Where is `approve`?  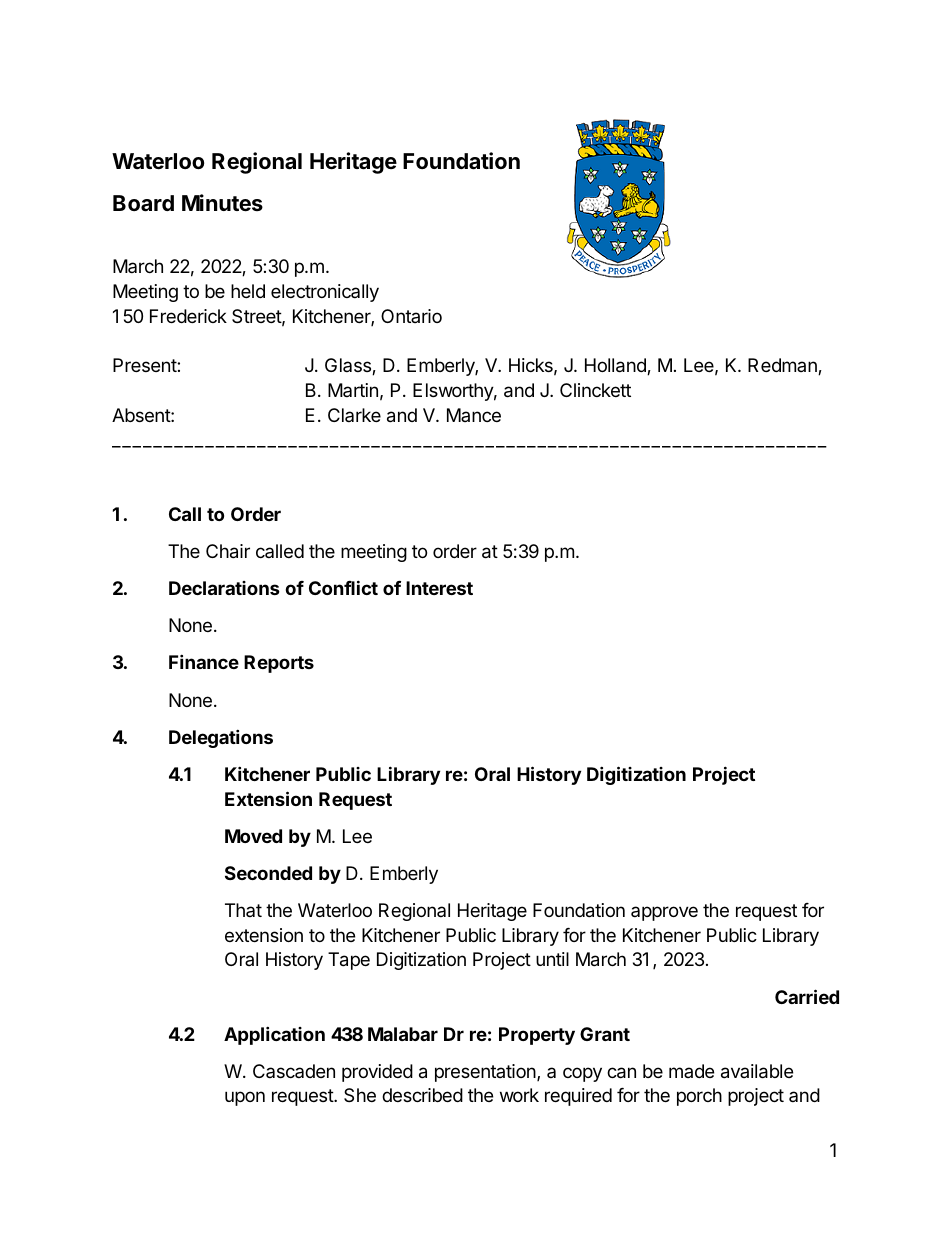 approve is located at coordinates (664, 913).
